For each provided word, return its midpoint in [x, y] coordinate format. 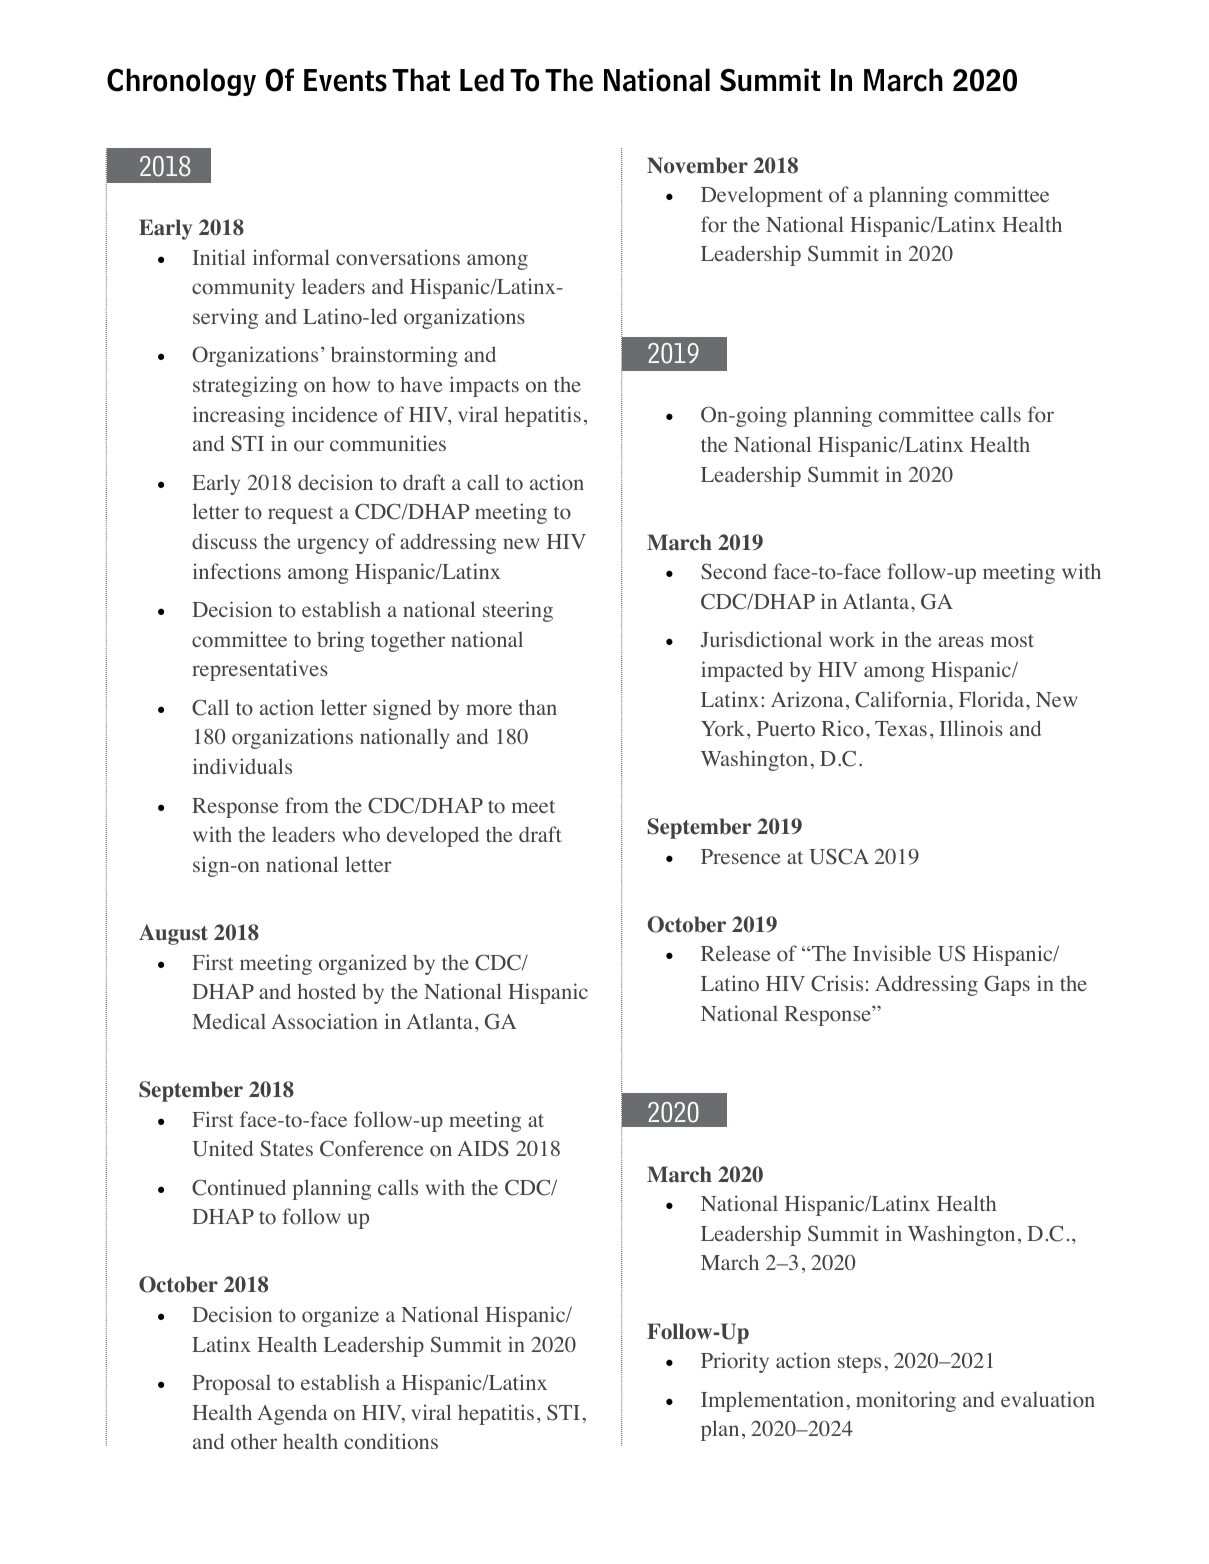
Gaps [1007, 985]
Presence [741, 856]
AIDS [483, 1148]
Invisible [892, 953]
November [697, 165]
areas [961, 641]
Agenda [292, 1414]
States [286, 1148]
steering [518, 611]
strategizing [245, 386]
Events [345, 80]
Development [762, 196]
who [361, 835]
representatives [260, 670]
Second [734, 571]
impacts [484, 386]
